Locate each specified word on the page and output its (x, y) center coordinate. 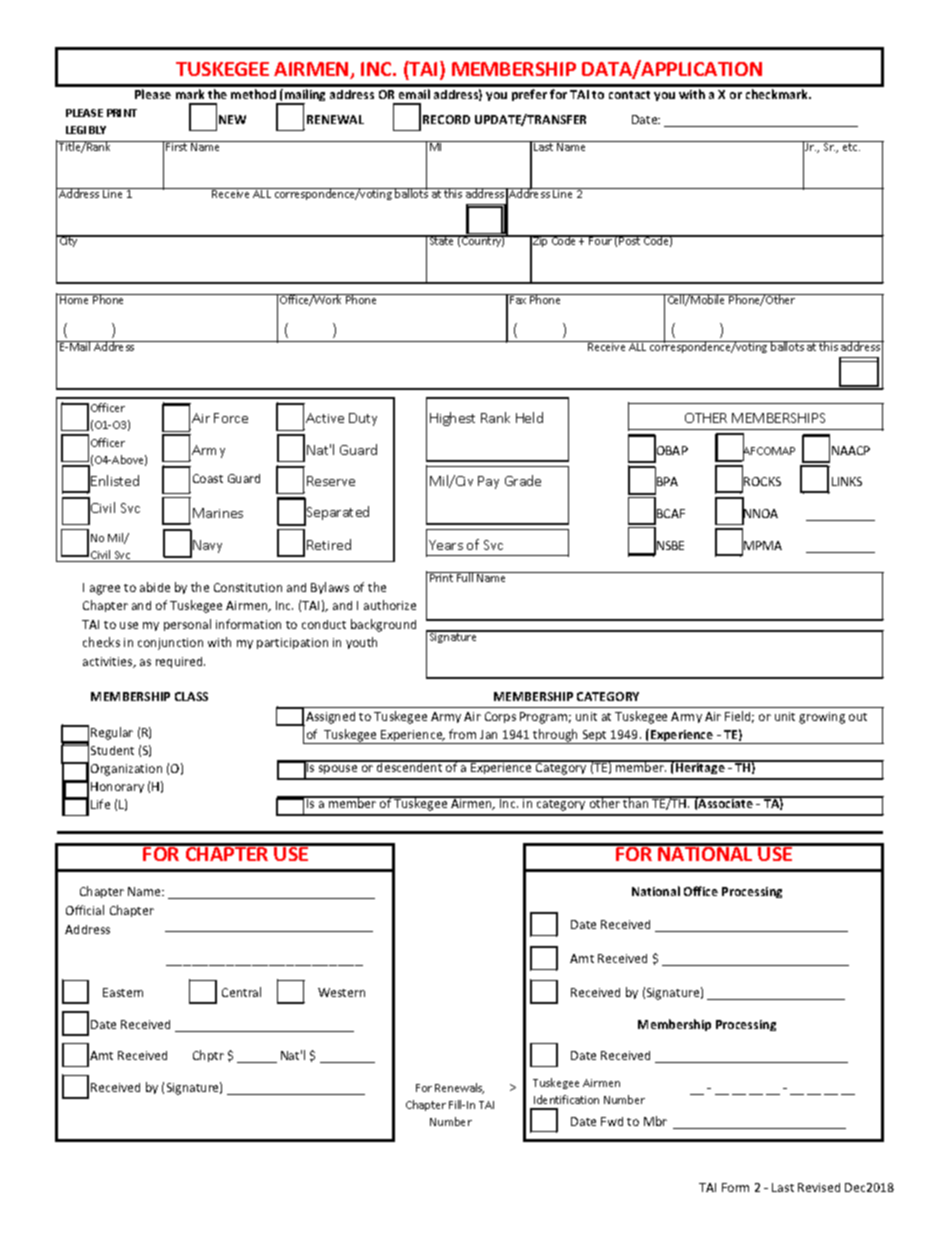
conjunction (170, 644)
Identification (566, 1099)
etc (851, 147)
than (636, 802)
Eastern (123, 992)
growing (822, 718)
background (383, 625)
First (177, 146)
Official (85, 910)
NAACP (851, 450)
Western (341, 992)
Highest (452, 419)
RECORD (446, 119)
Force (231, 418)
